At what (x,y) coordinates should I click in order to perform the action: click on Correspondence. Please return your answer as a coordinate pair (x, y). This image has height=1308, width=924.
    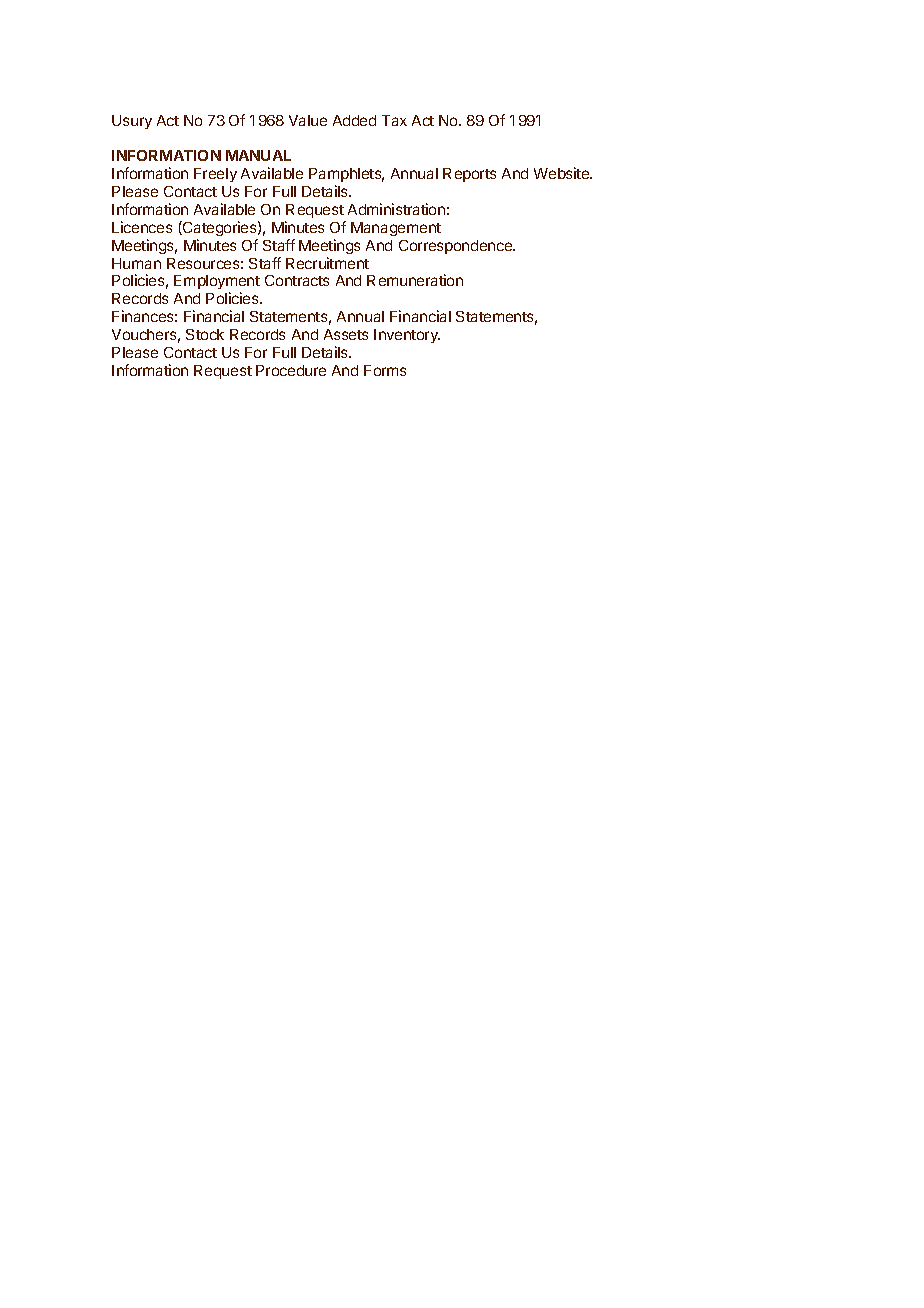
    Looking at the image, I should click on (457, 247).
